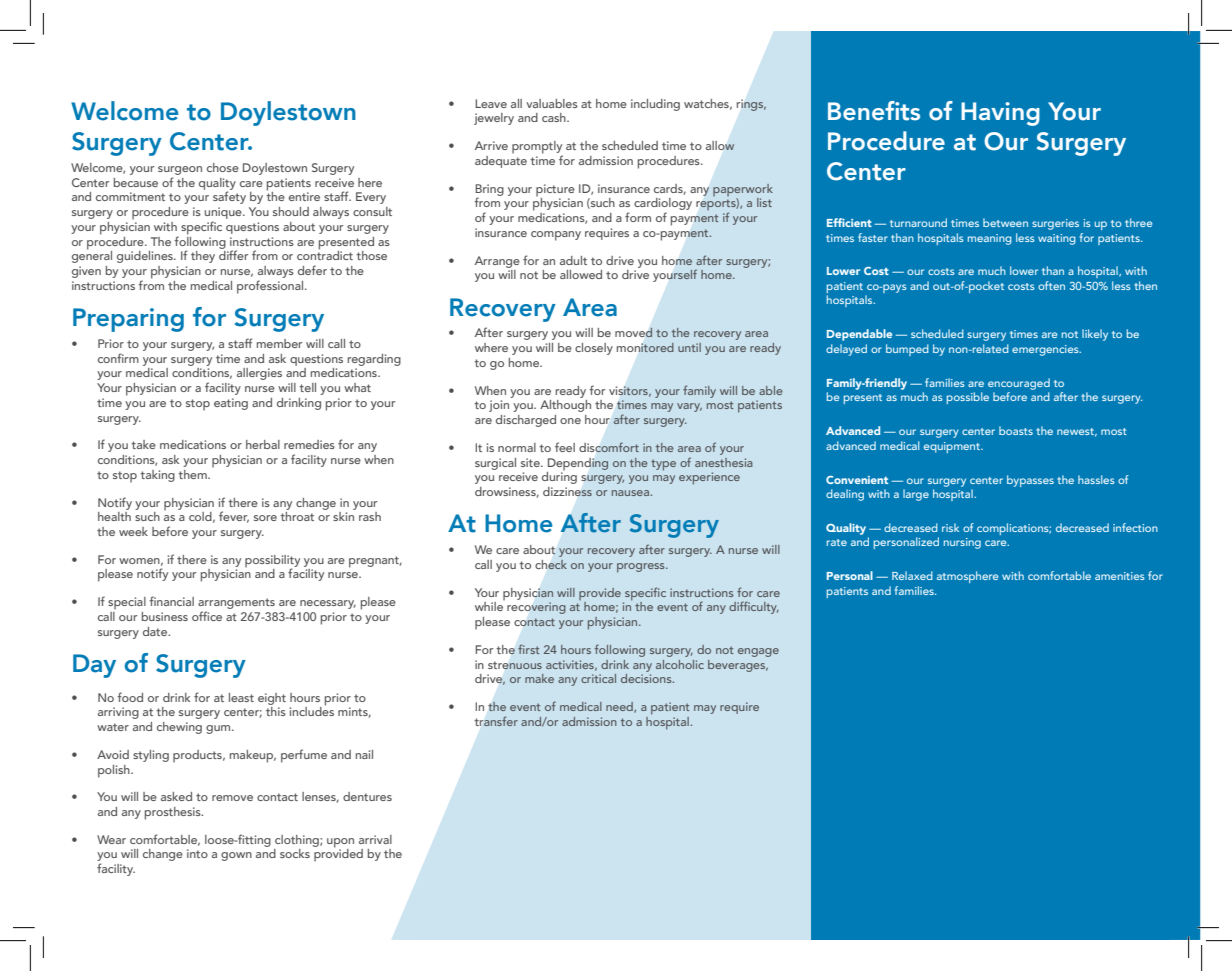  Describe the element at coordinates (193, 474) in the screenshot. I see `them` at that location.
